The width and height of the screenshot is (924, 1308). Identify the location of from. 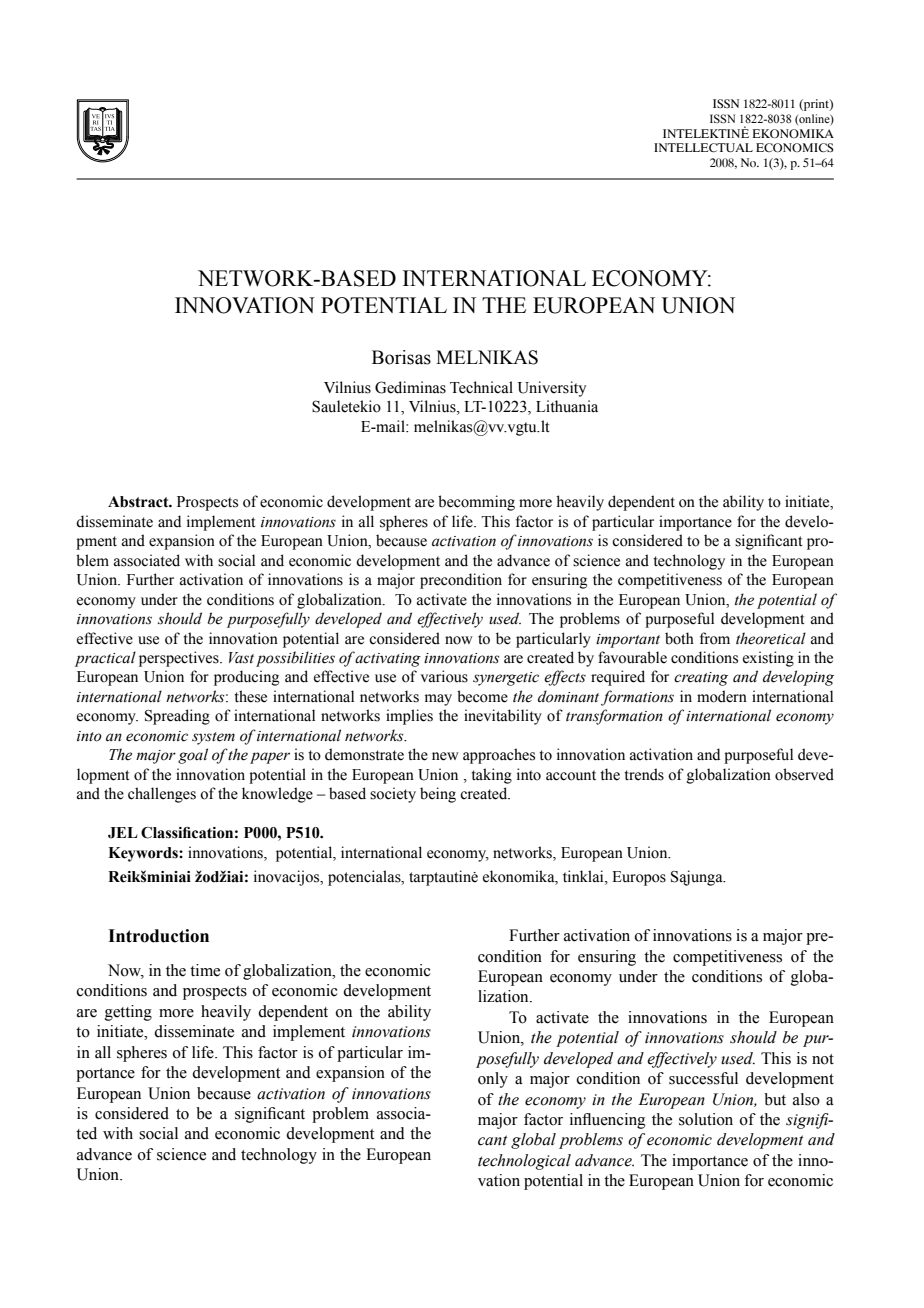
(715, 638).
